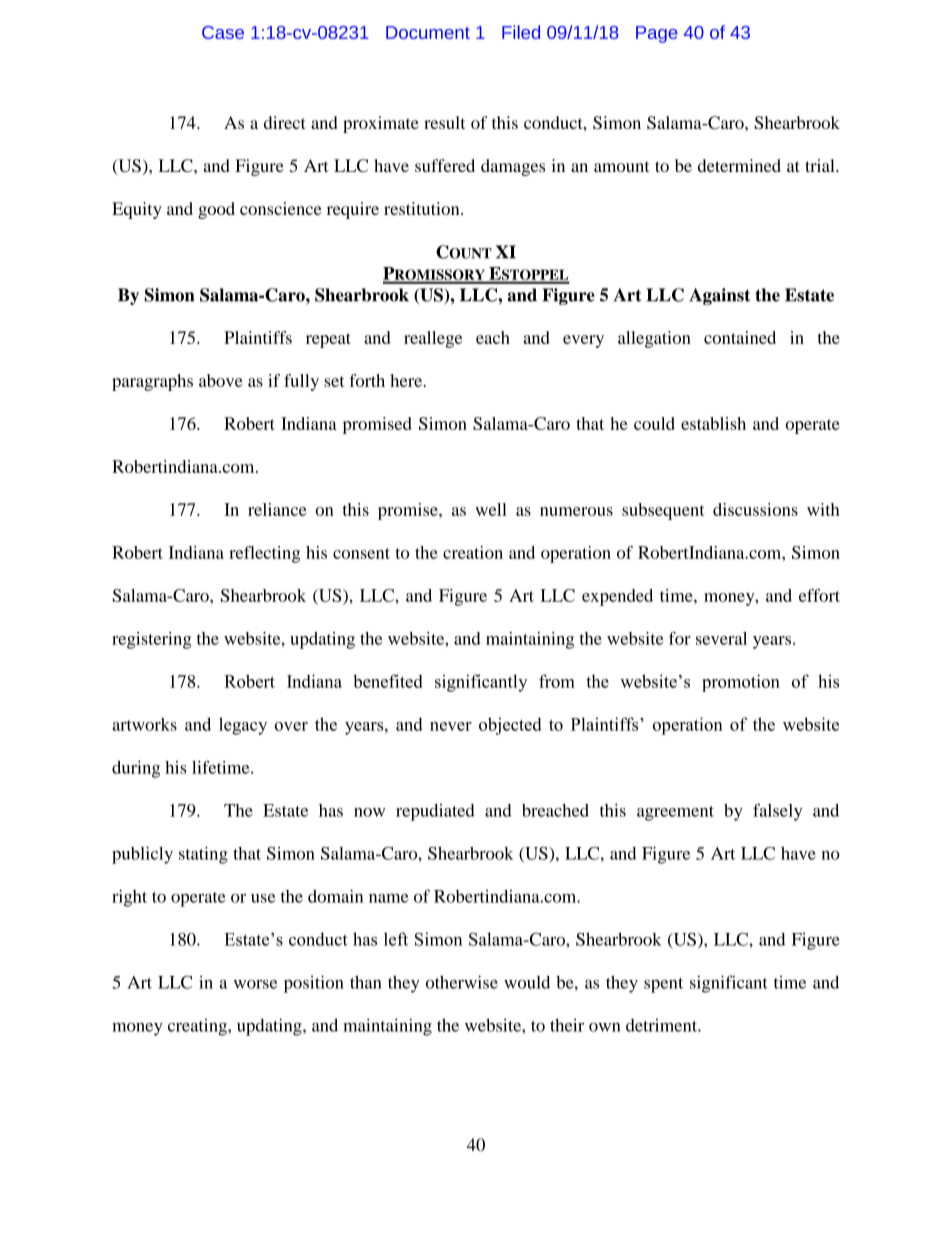 The image size is (952, 1233). What do you see at coordinates (435, 812) in the screenshot?
I see `repudiated` at bounding box center [435, 812].
